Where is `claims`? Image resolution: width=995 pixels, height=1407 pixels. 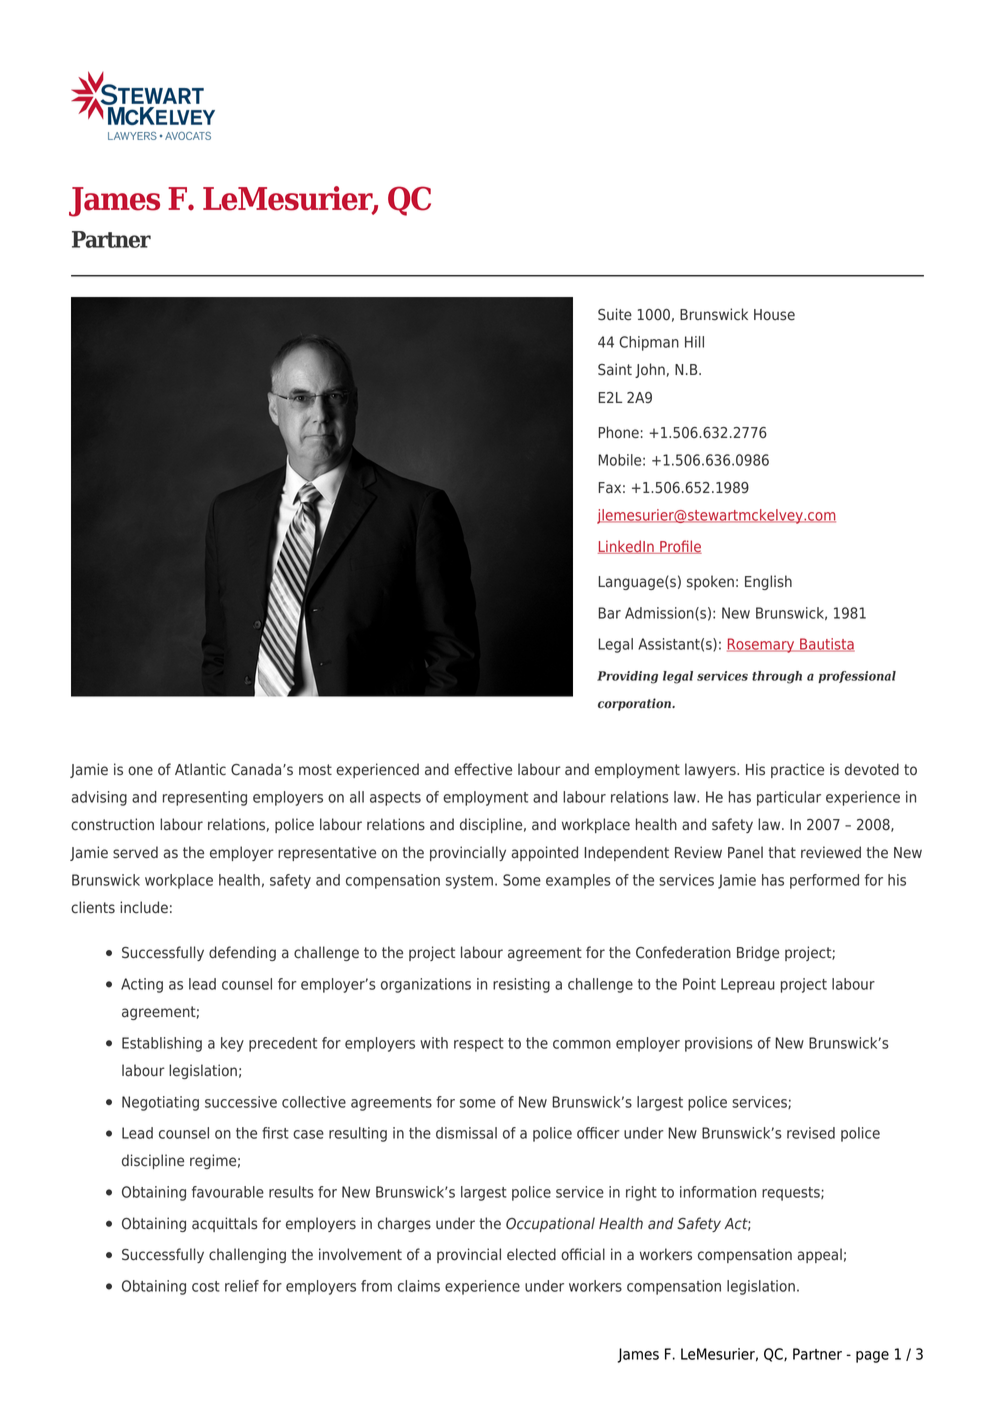
claims is located at coordinates (419, 1286).
